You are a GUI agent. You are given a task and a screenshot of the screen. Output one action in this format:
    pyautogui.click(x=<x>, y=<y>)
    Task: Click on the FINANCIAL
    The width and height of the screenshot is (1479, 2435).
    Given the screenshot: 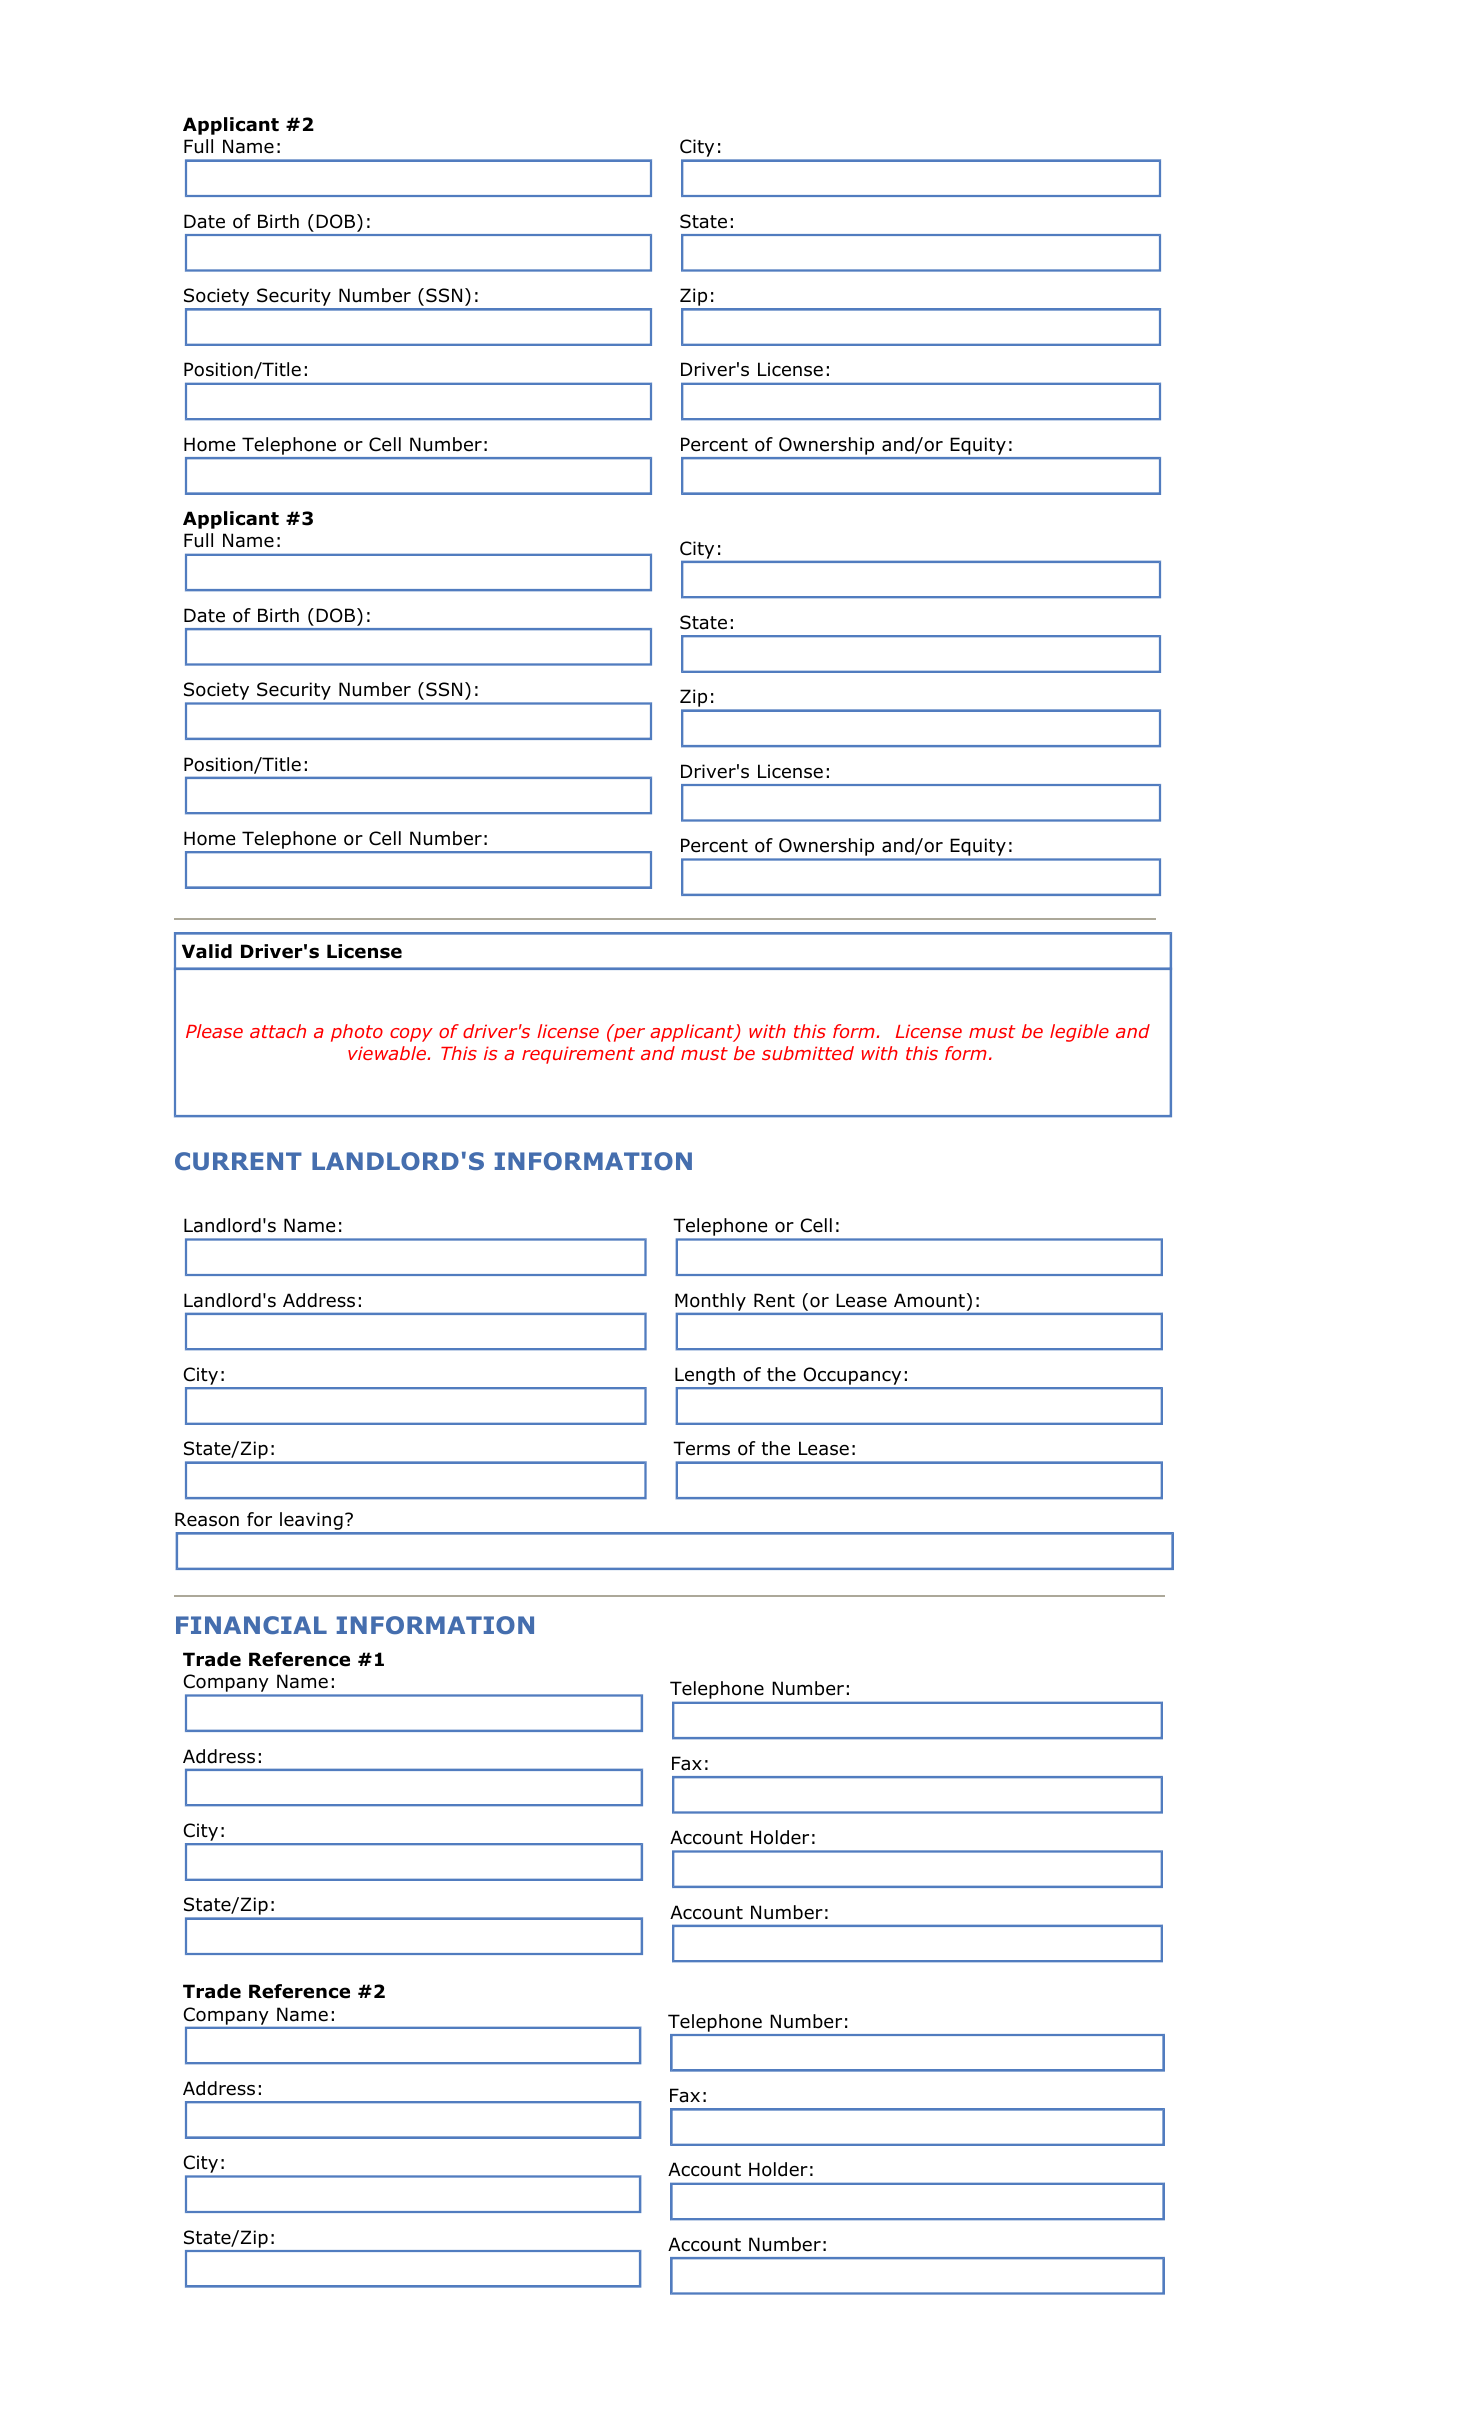 What is the action you would take?
    pyautogui.click(x=251, y=1625)
